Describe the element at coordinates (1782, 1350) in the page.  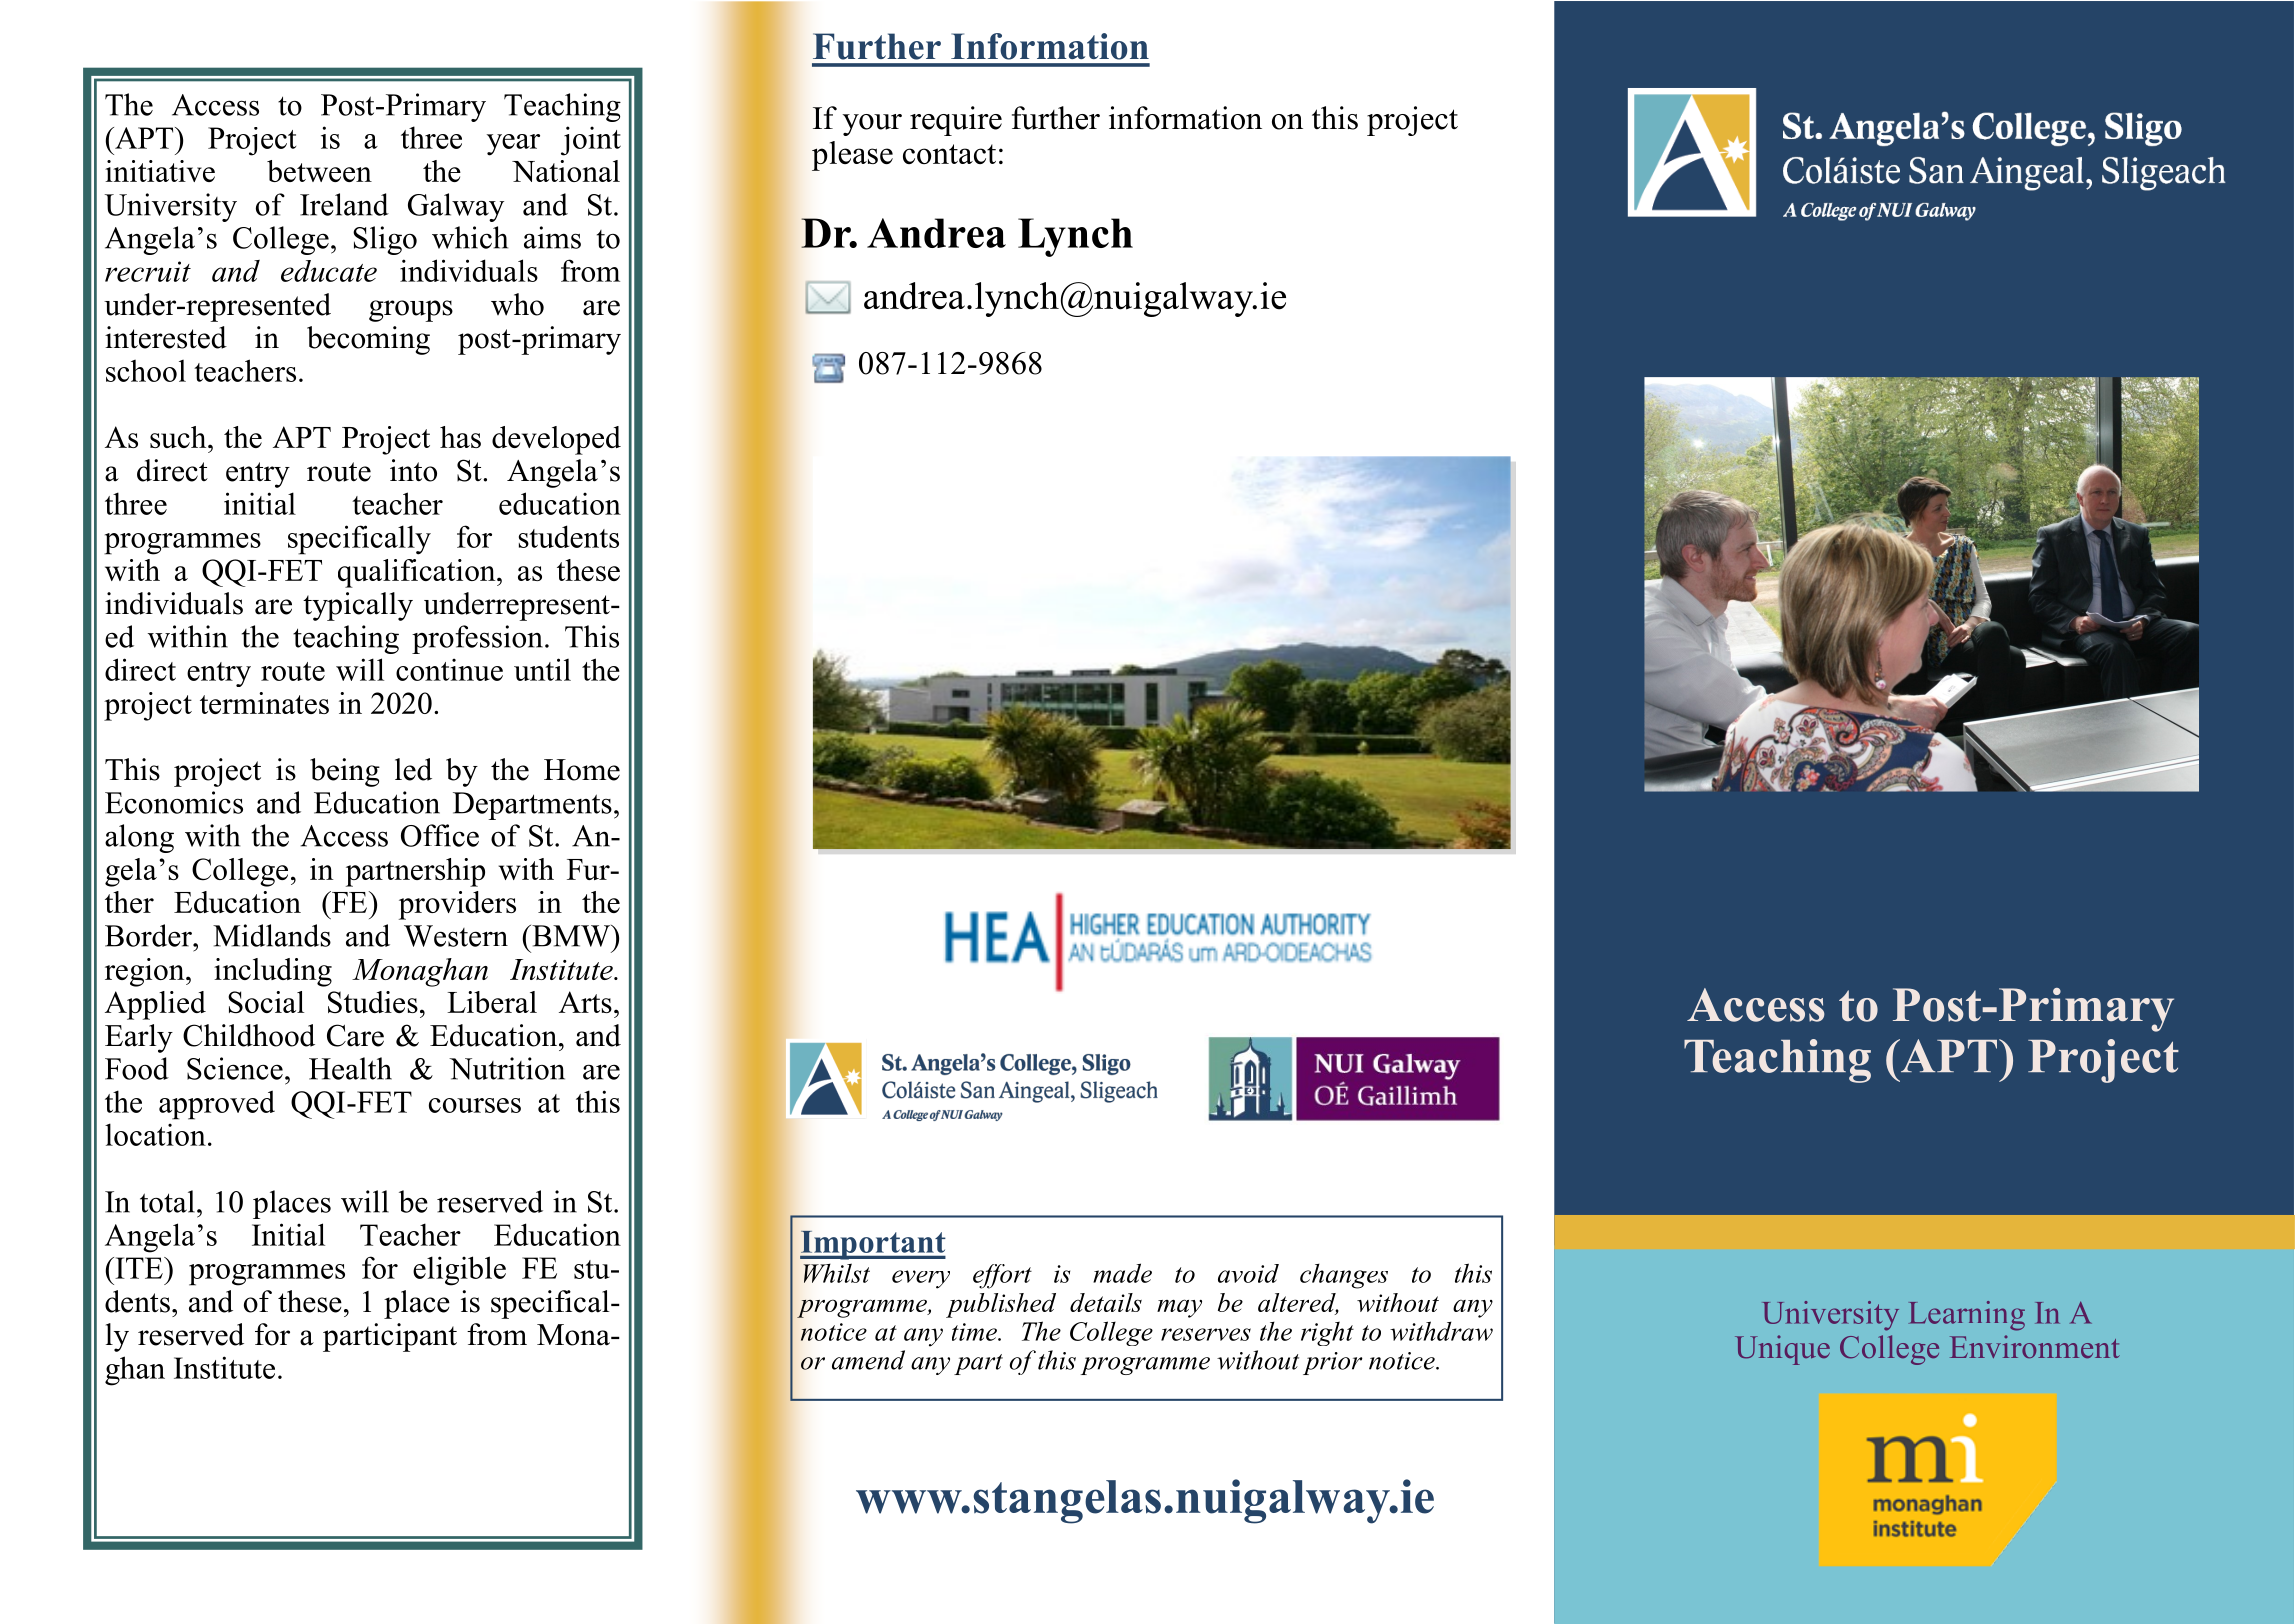
I see `Unique` at that location.
